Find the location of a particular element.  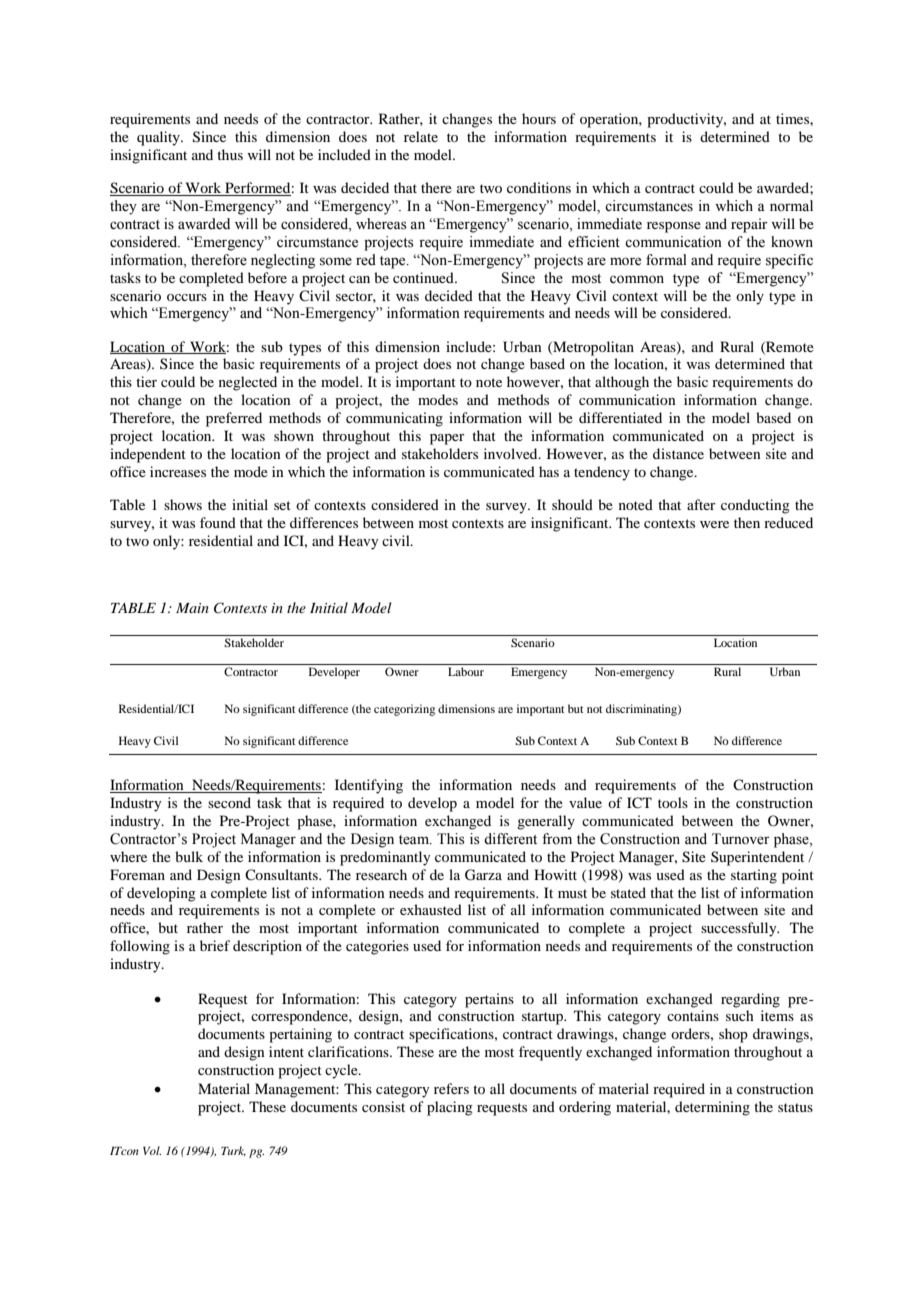

starting is located at coordinates (754, 876).
